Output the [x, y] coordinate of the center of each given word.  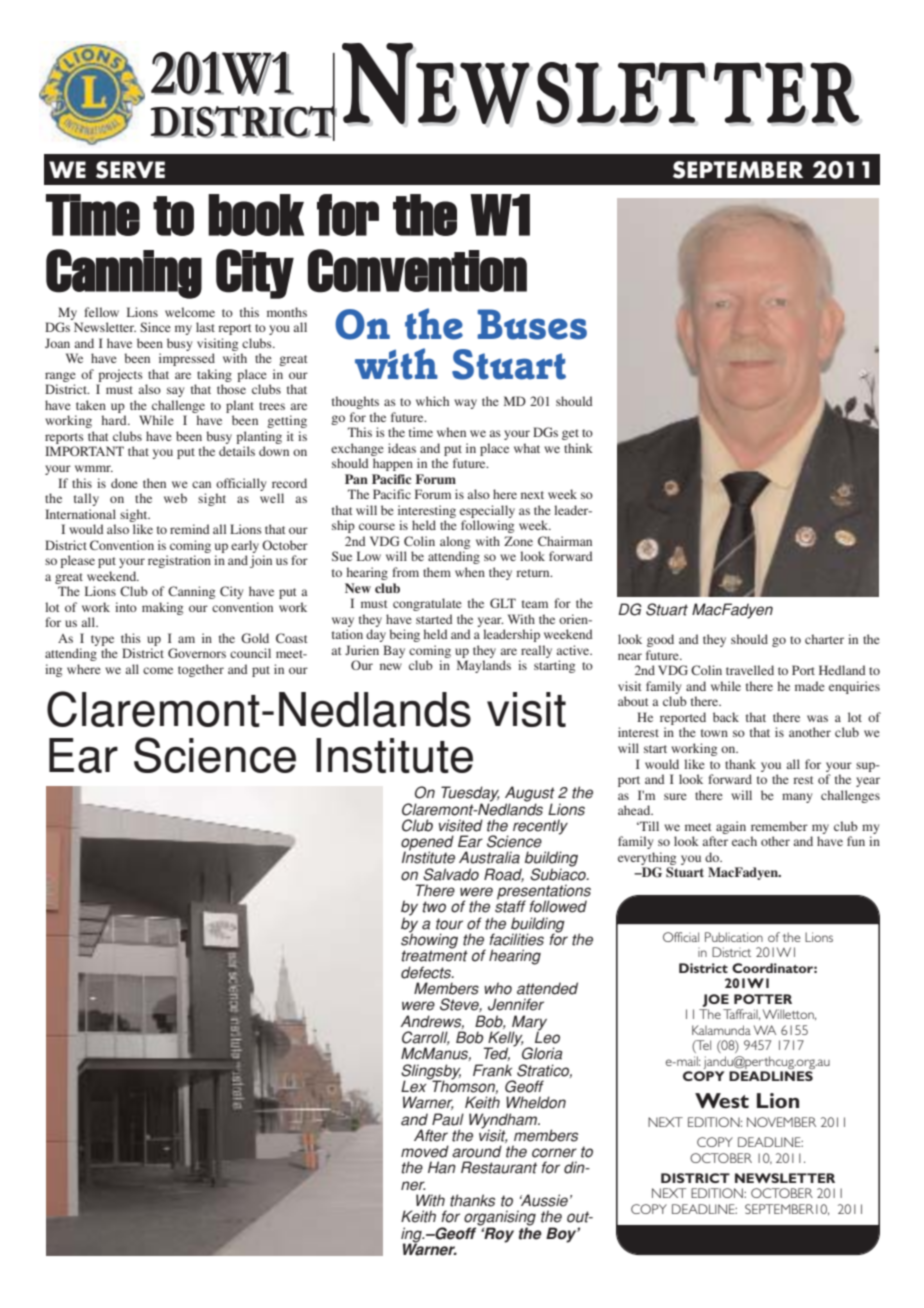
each [744, 841]
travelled [750, 670]
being [404, 635]
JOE [715, 1000]
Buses [532, 324]
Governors [197, 653]
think [578, 448]
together [201, 670]
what [527, 448]
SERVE [130, 170]
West [722, 1101]
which [432, 401]
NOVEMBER [781, 1122]
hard [115, 420]
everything [647, 858]
